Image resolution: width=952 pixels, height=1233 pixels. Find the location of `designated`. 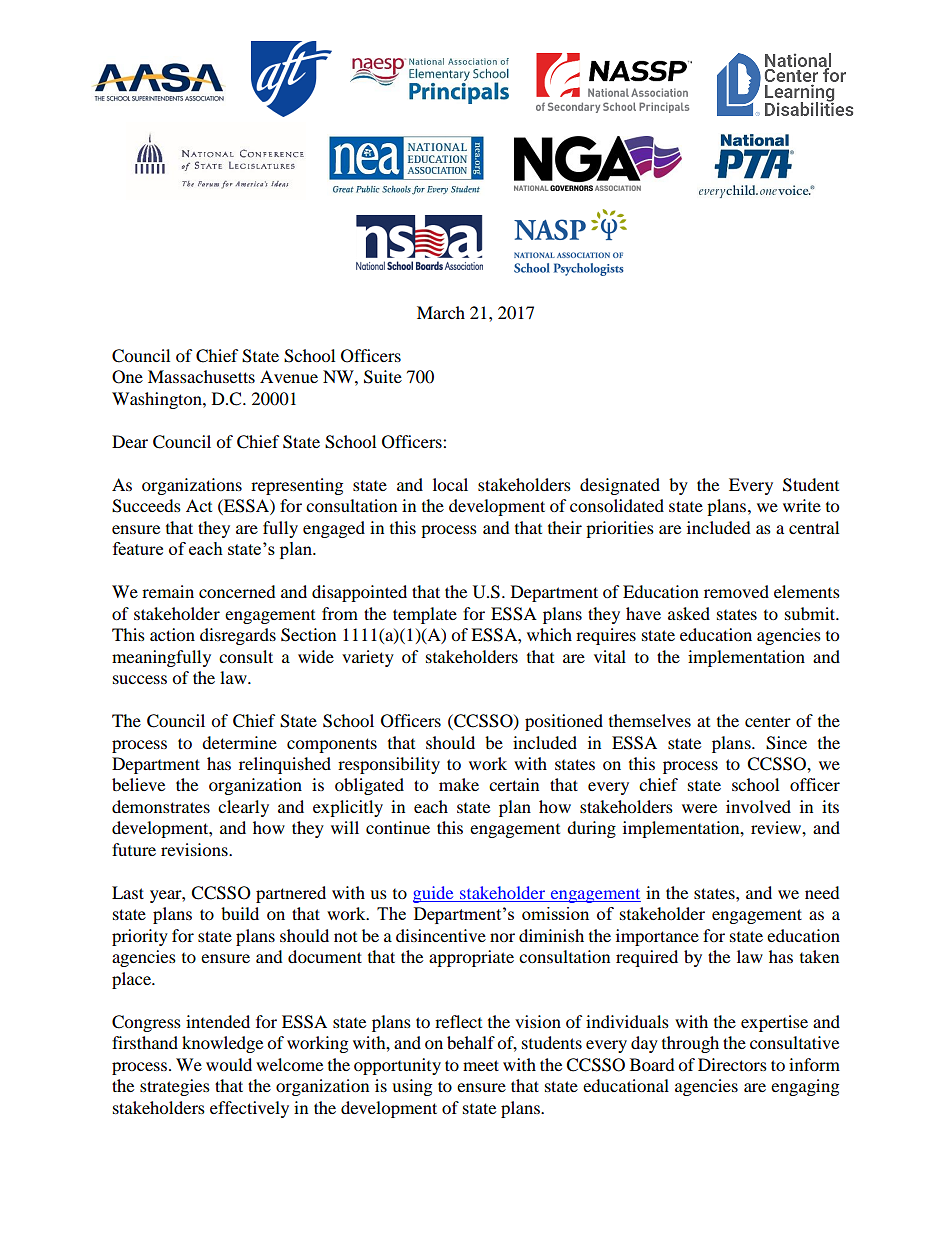

designated is located at coordinates (620, 486).
